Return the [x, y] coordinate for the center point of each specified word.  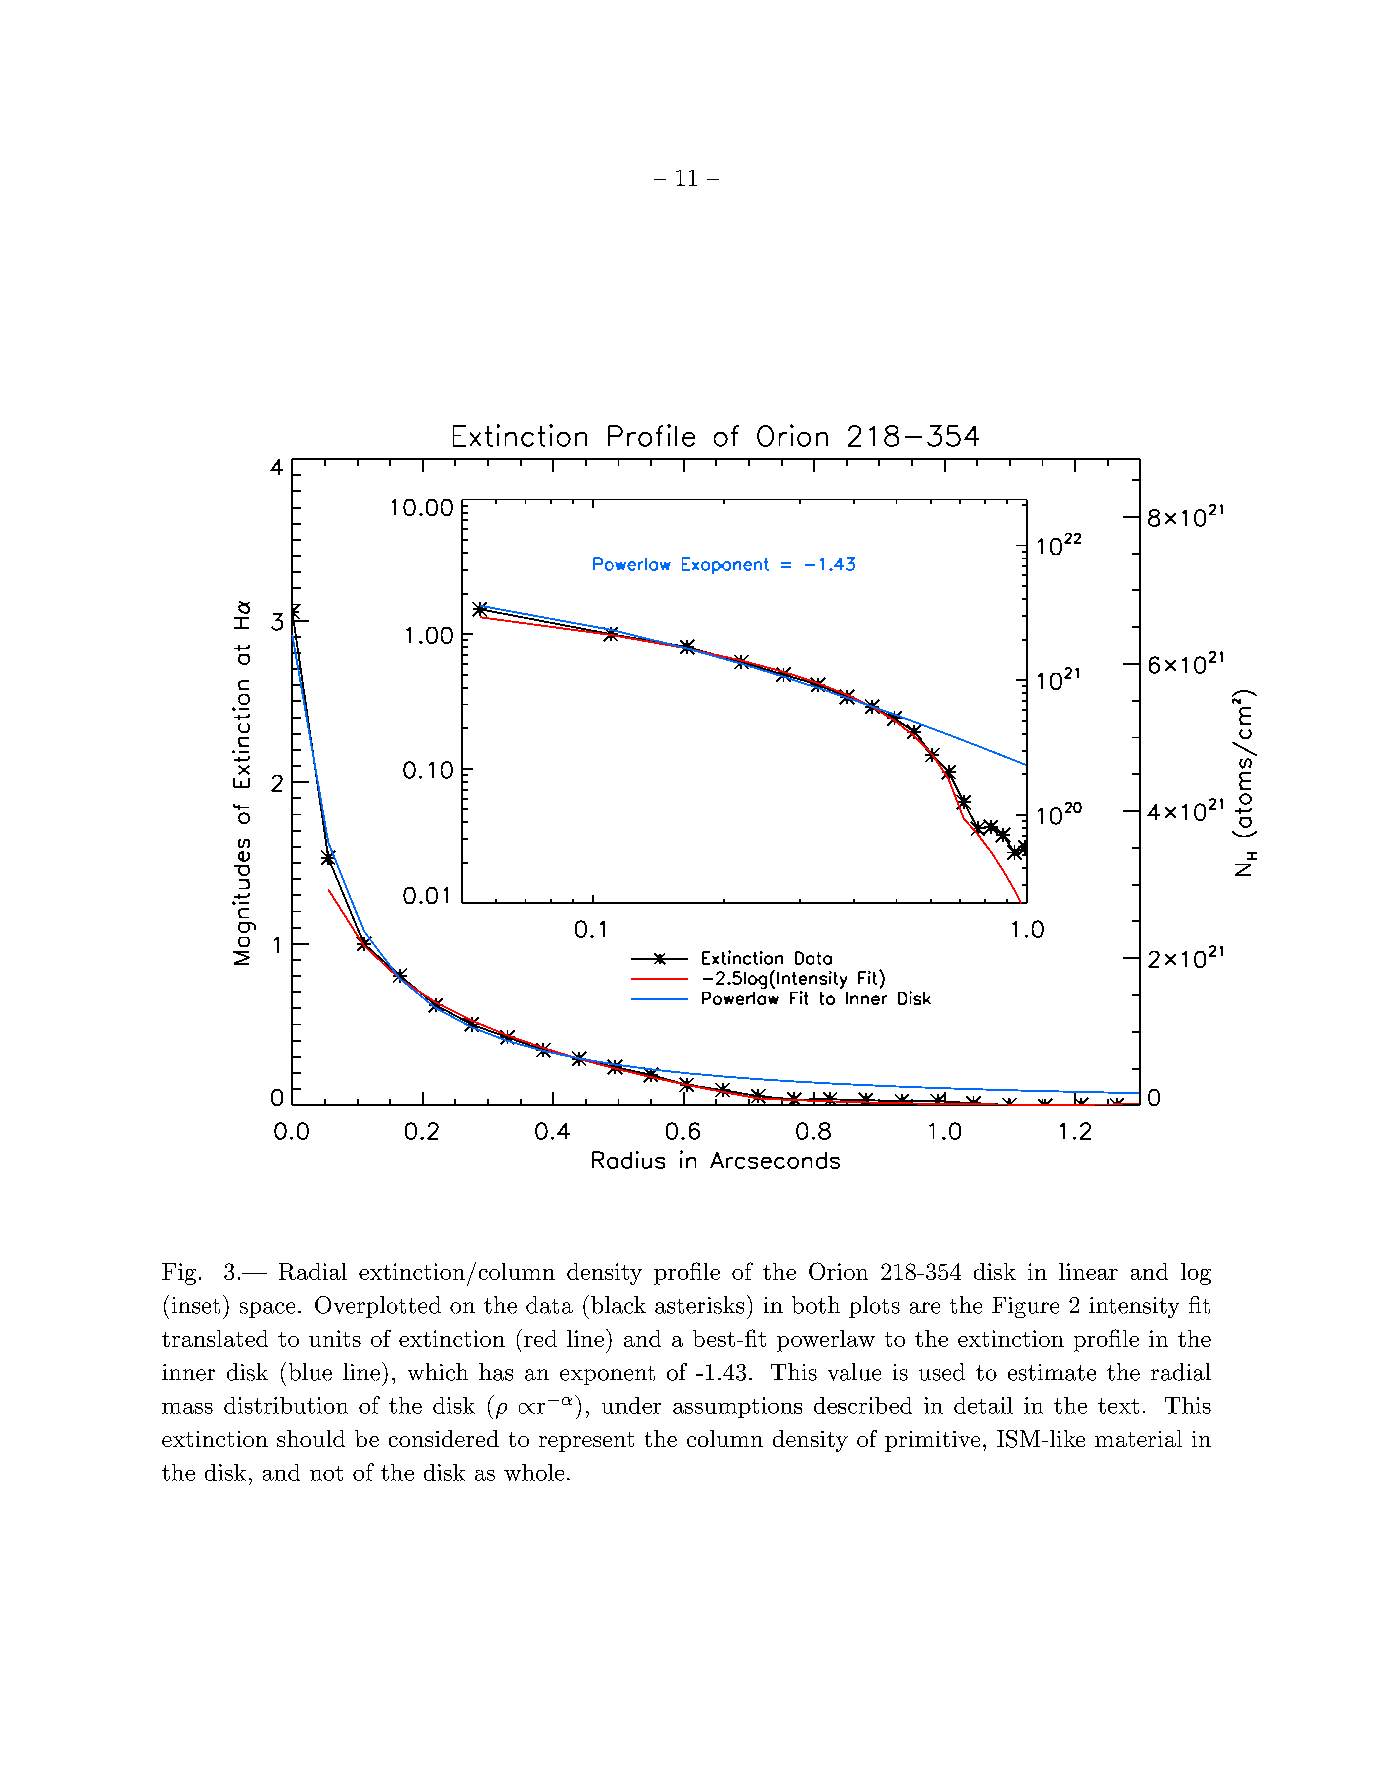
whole [534, 1472]
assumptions [737, 1407]
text [1118, 1406]
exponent [607, 1375]
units [335, 1338]
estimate [1052, 1372]
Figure [1025, 1307]
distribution [286, 1405]
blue [310, 1372]
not [326, 1473]
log [1196, 1274]
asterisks [699, 1305]
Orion [838, 1271]
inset [196, 1305]
